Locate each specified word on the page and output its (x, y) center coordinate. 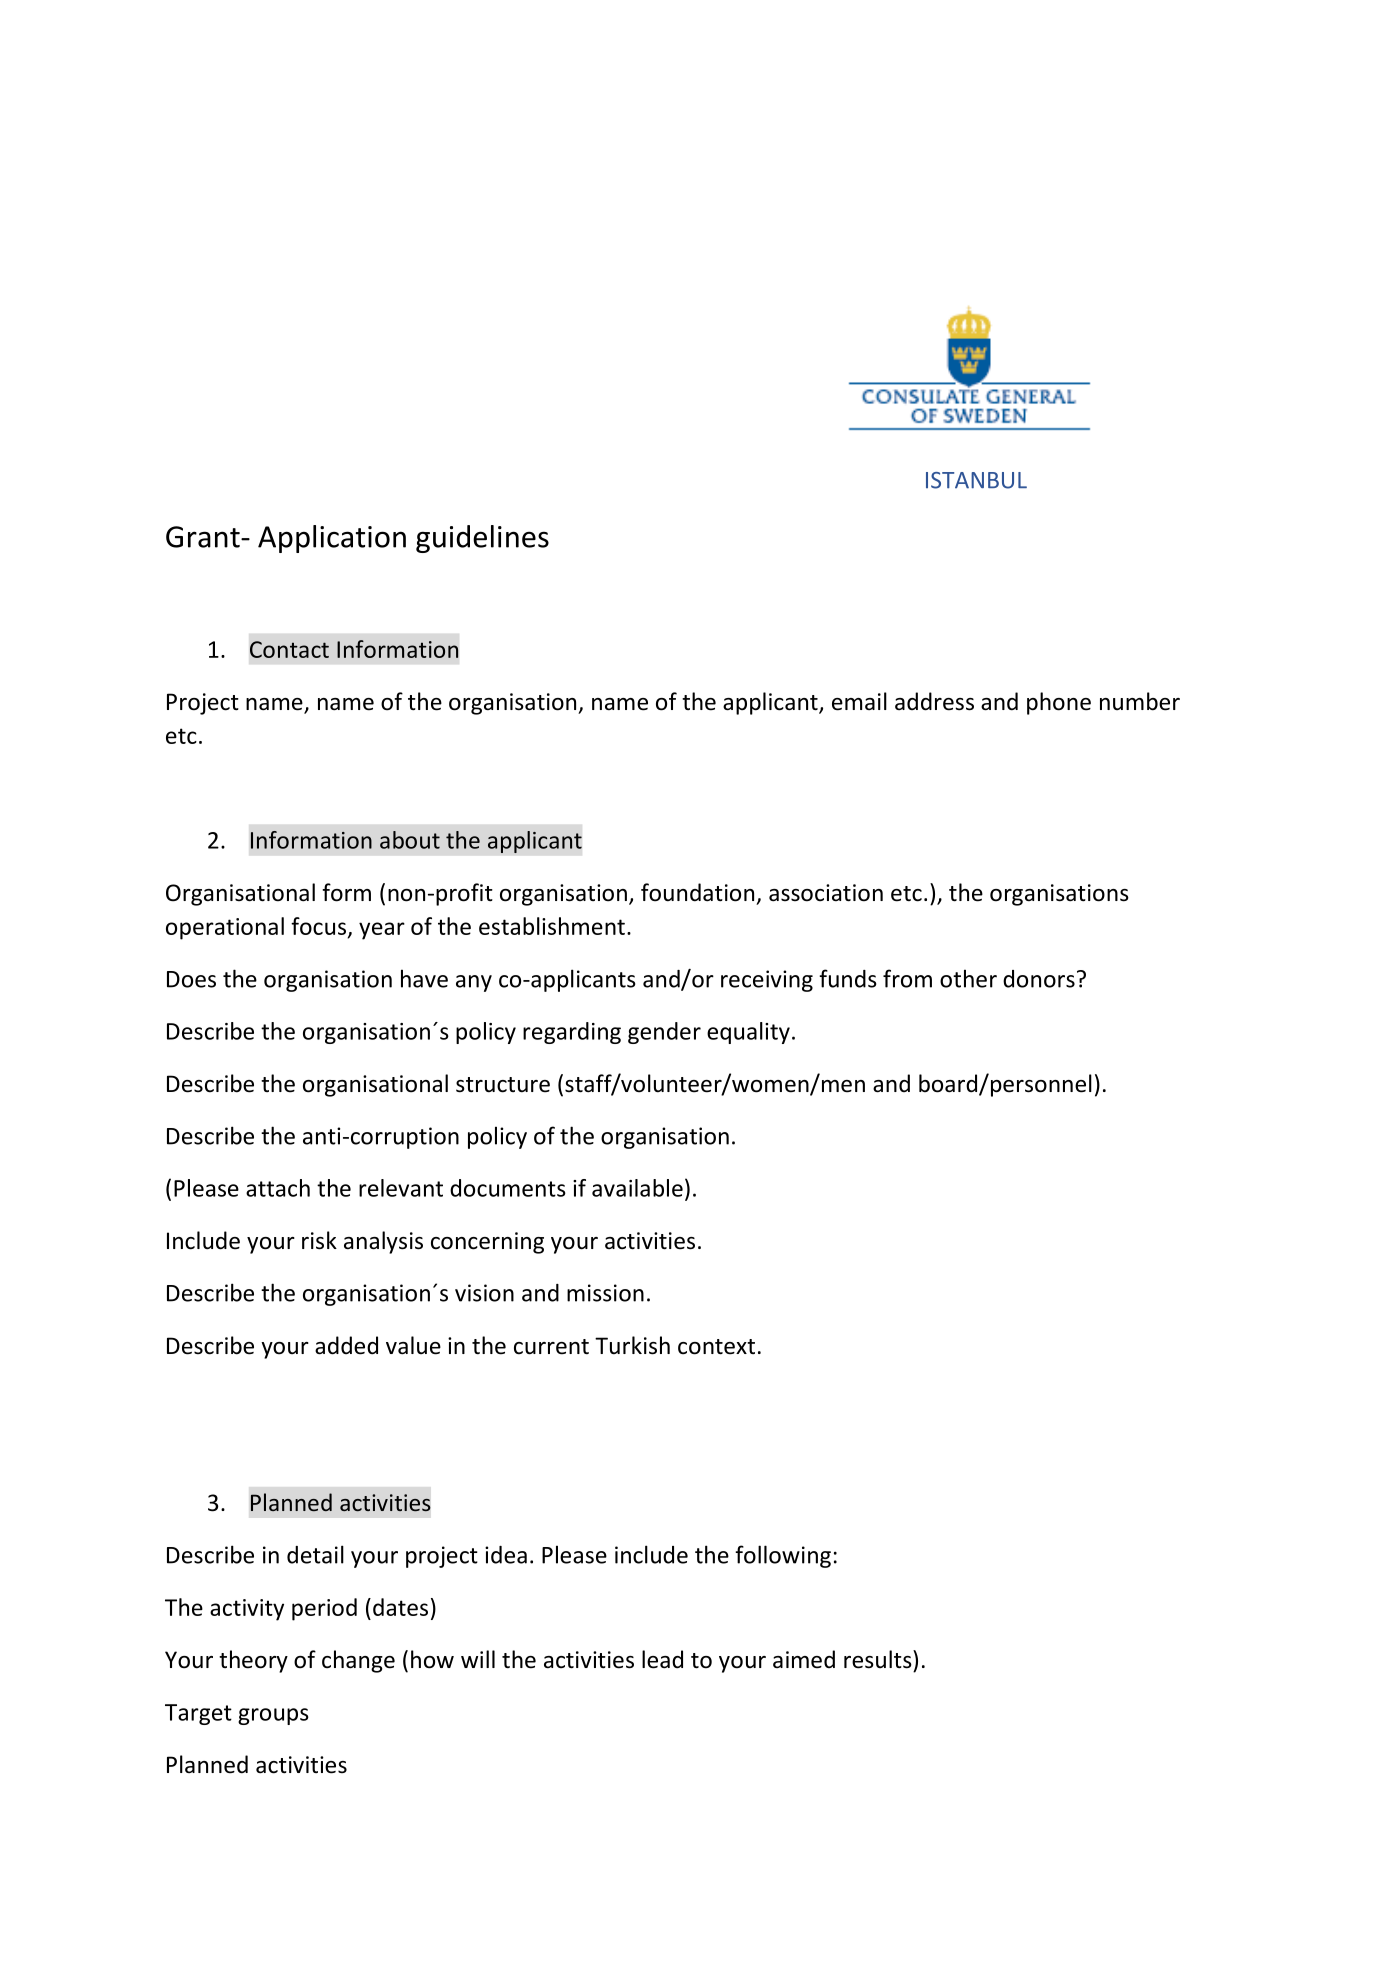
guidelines (482, 539)
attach (278, 1188)
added (346, 1345)
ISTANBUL (976, 480)
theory (253, 1661)
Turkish (632, 1345)
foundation (697, 892)
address (934, 701)
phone (1059, 703)
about (410, 840)
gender (664, 1033)
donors (1039, 979)
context (716, 1347)
